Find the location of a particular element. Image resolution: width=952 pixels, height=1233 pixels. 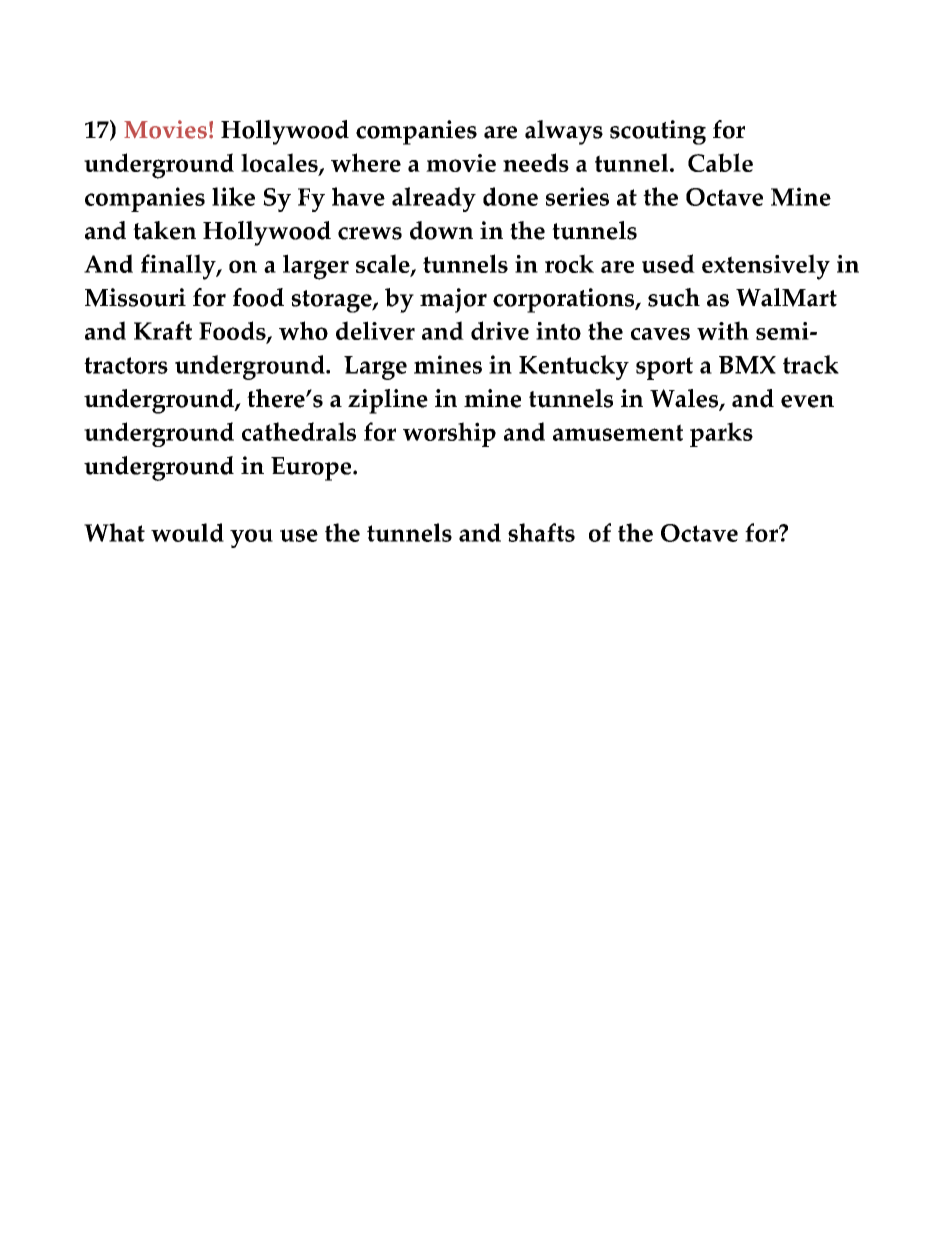

even is located at coordinates (807, 401).
